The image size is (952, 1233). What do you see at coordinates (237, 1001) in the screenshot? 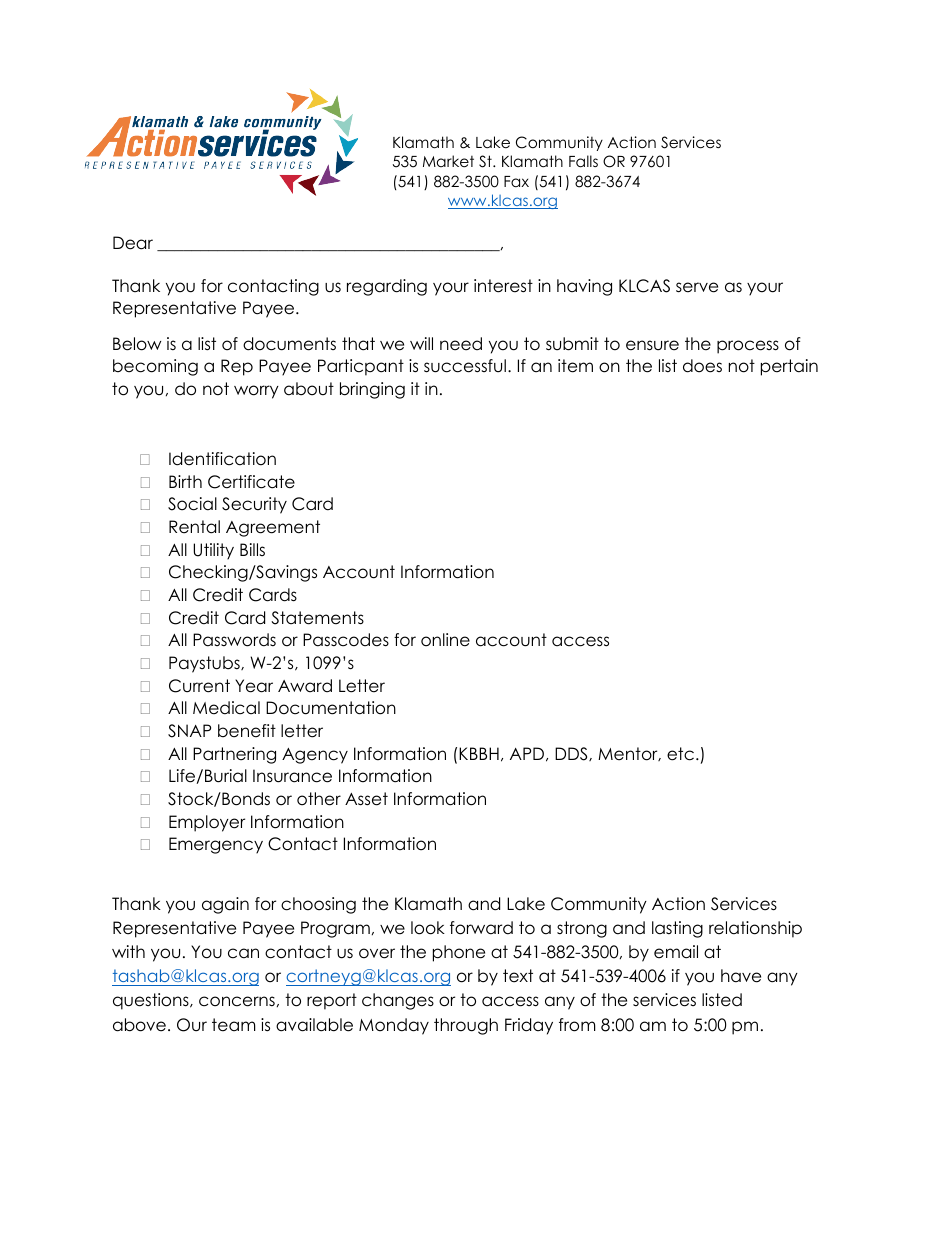
I see `concerns` at bounding box center [237, 1001].
